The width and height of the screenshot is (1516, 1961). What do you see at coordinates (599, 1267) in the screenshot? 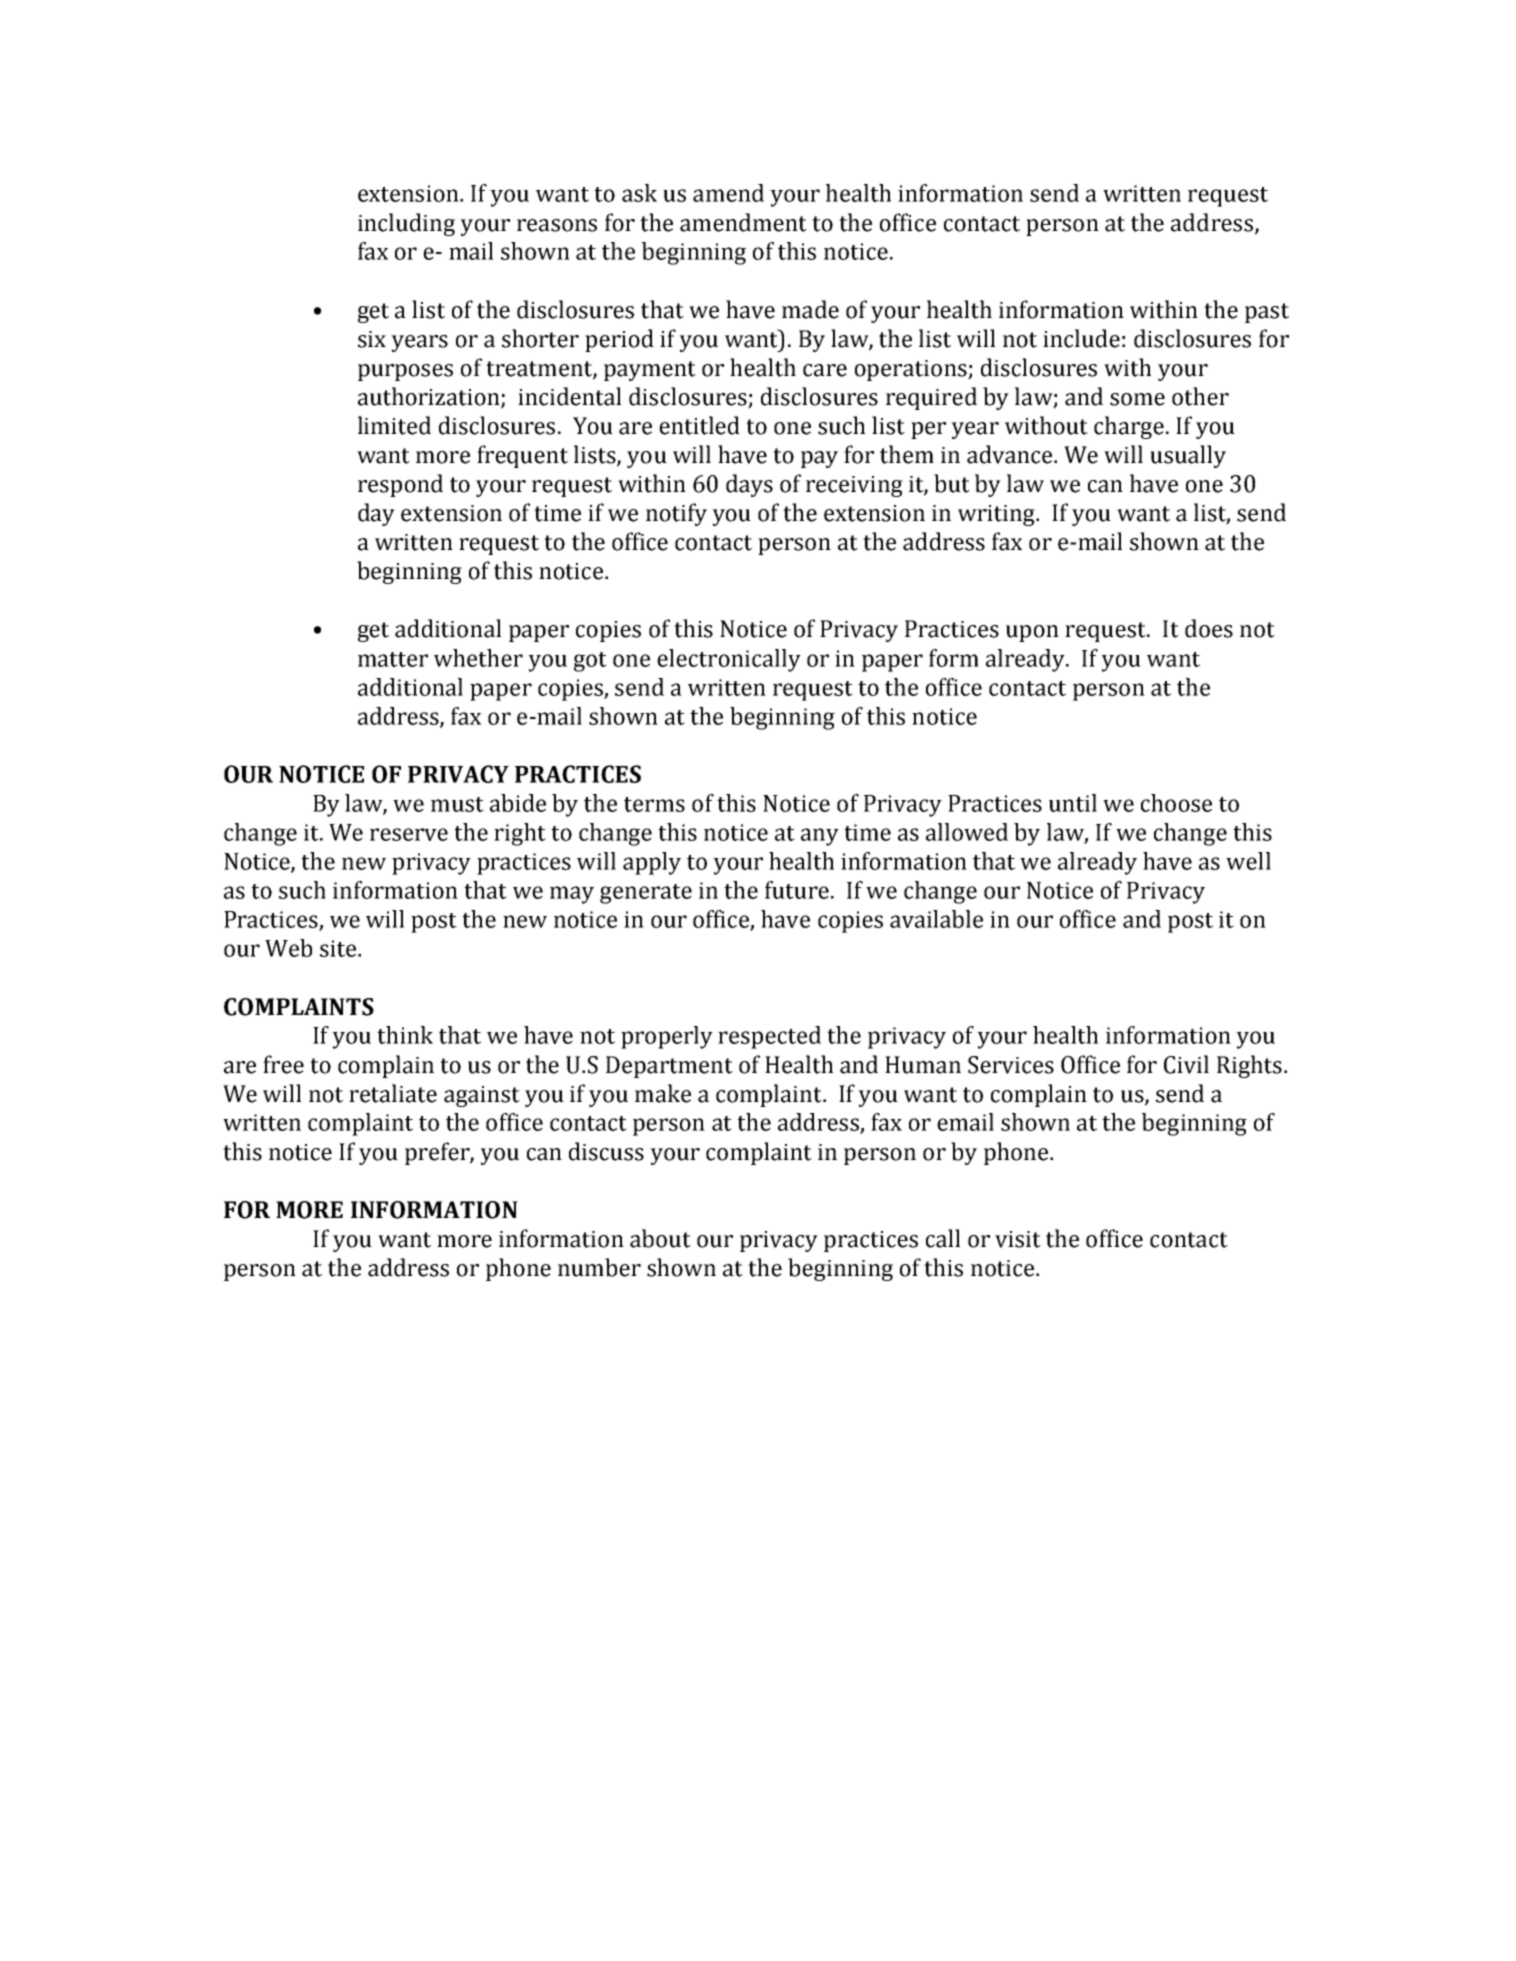
I see `number` at bounding box center [599, 1267].
